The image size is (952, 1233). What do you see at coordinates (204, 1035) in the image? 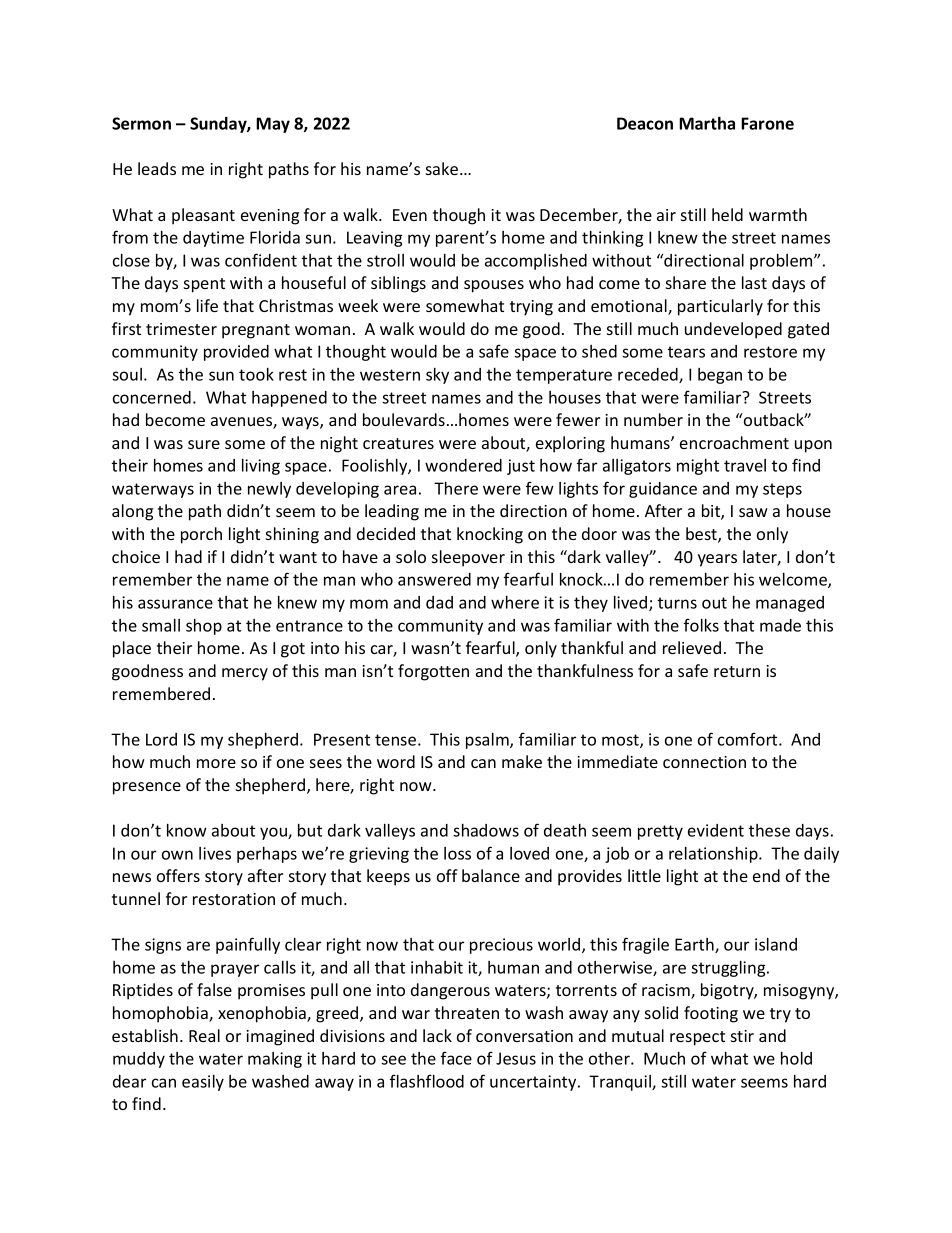
I see `Real` at bounding box center [204, 1035].
